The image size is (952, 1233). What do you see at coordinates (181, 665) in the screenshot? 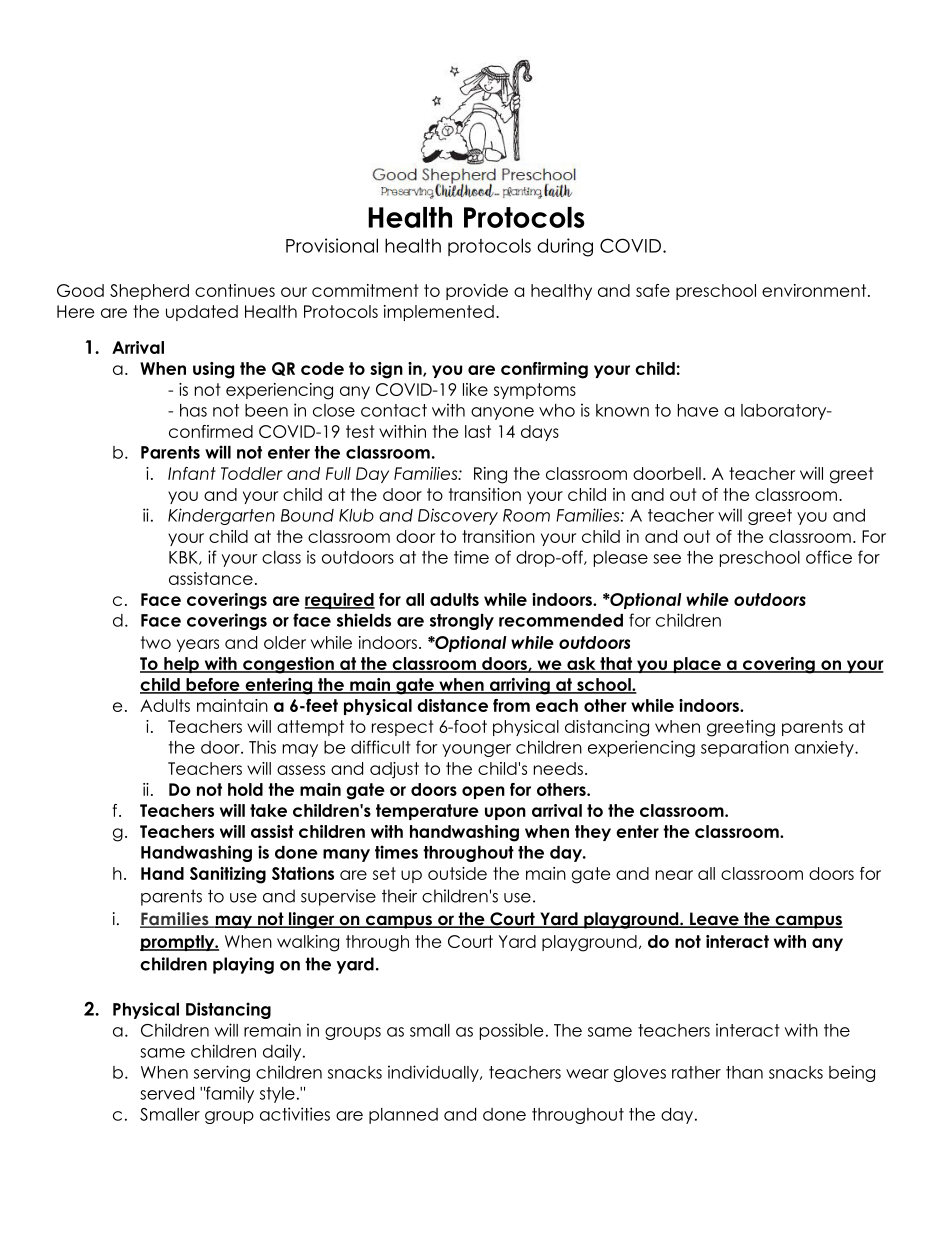
I see `help` at bounding box center [181, 665].
